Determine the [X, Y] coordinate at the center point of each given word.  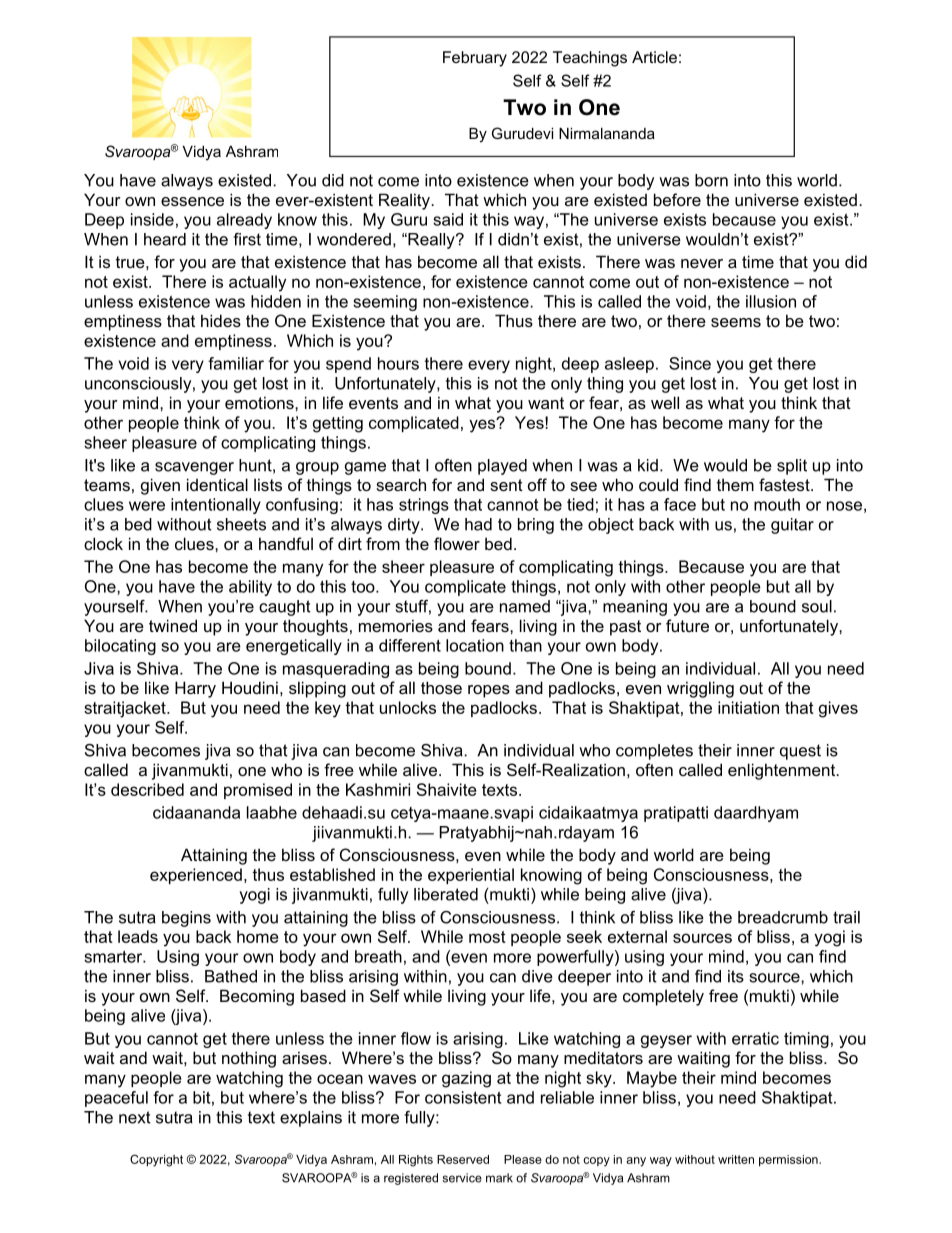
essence [192, 201]
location [475, 645]
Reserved [463, 1159]
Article [654, 57]
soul [817, 606]
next [135, 1117]
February [475, 59]
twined [173, 625]
